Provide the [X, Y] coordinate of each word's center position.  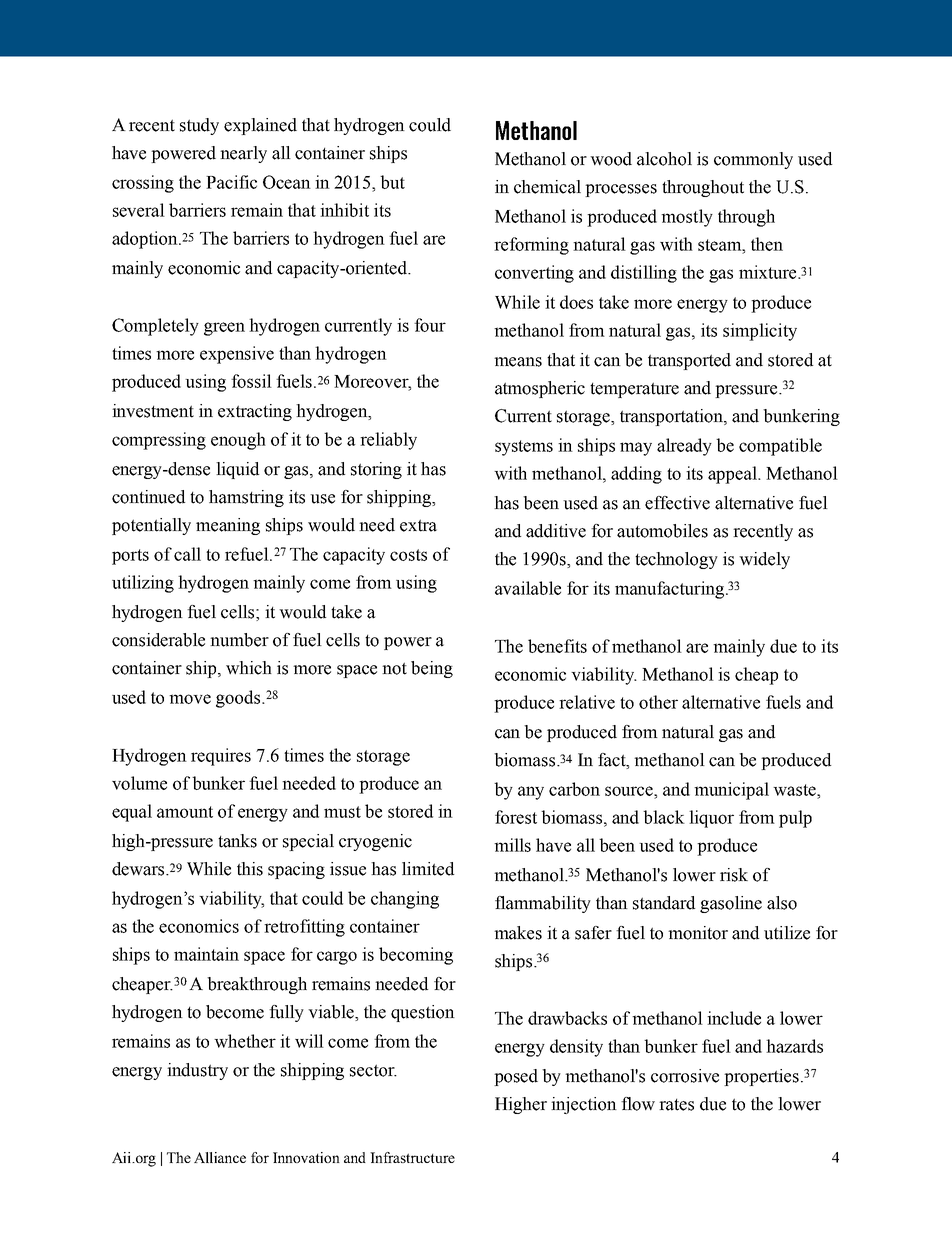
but [392, 182]
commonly [753, 160]
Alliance [220, 1157]
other [658, 702]
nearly [243, 154]
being [432, 669]
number [239, 640]
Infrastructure [412, 1157]
